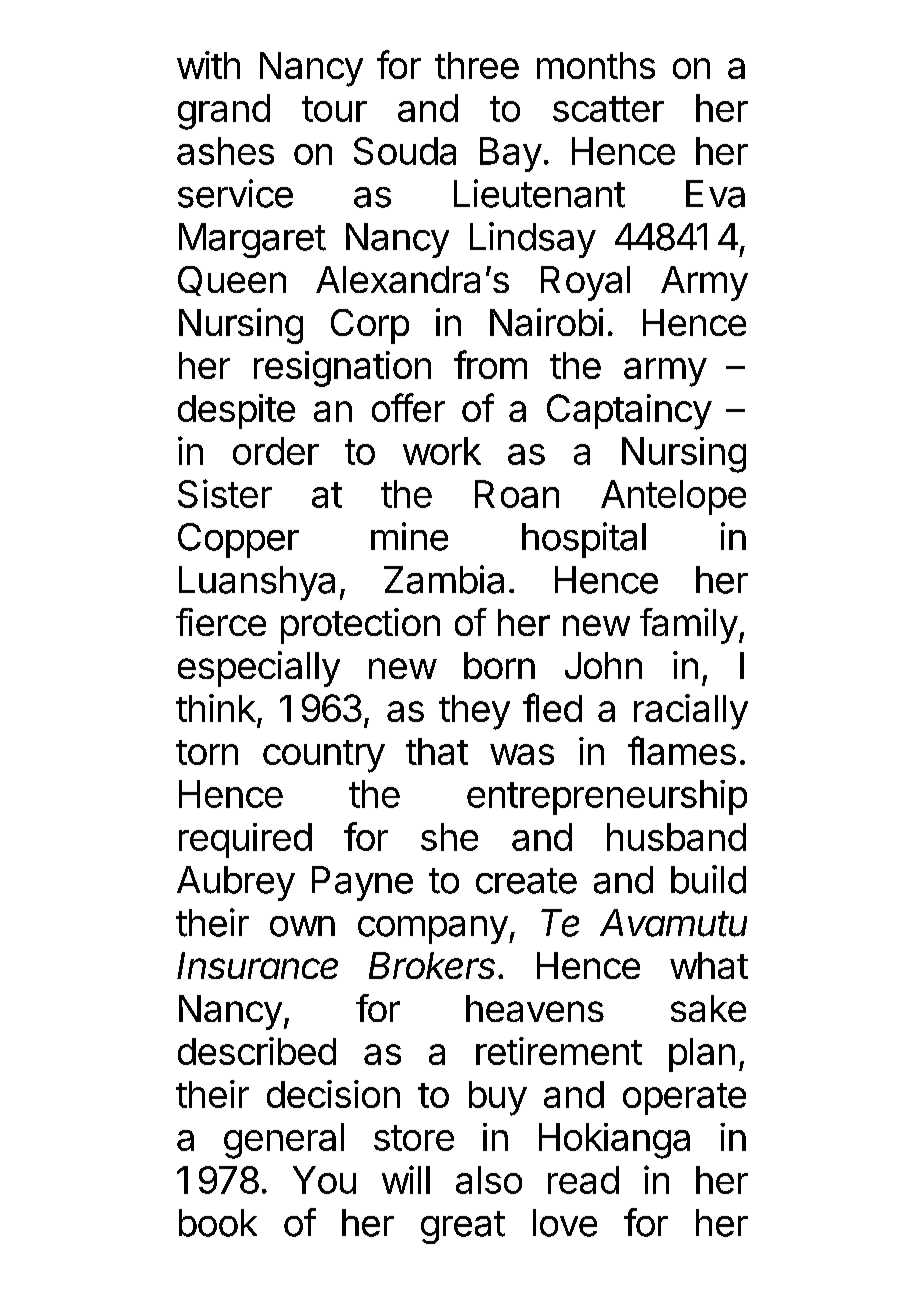  Describe the element at coordinates (245, 840) in the screenshot. I see `required` at that location.
